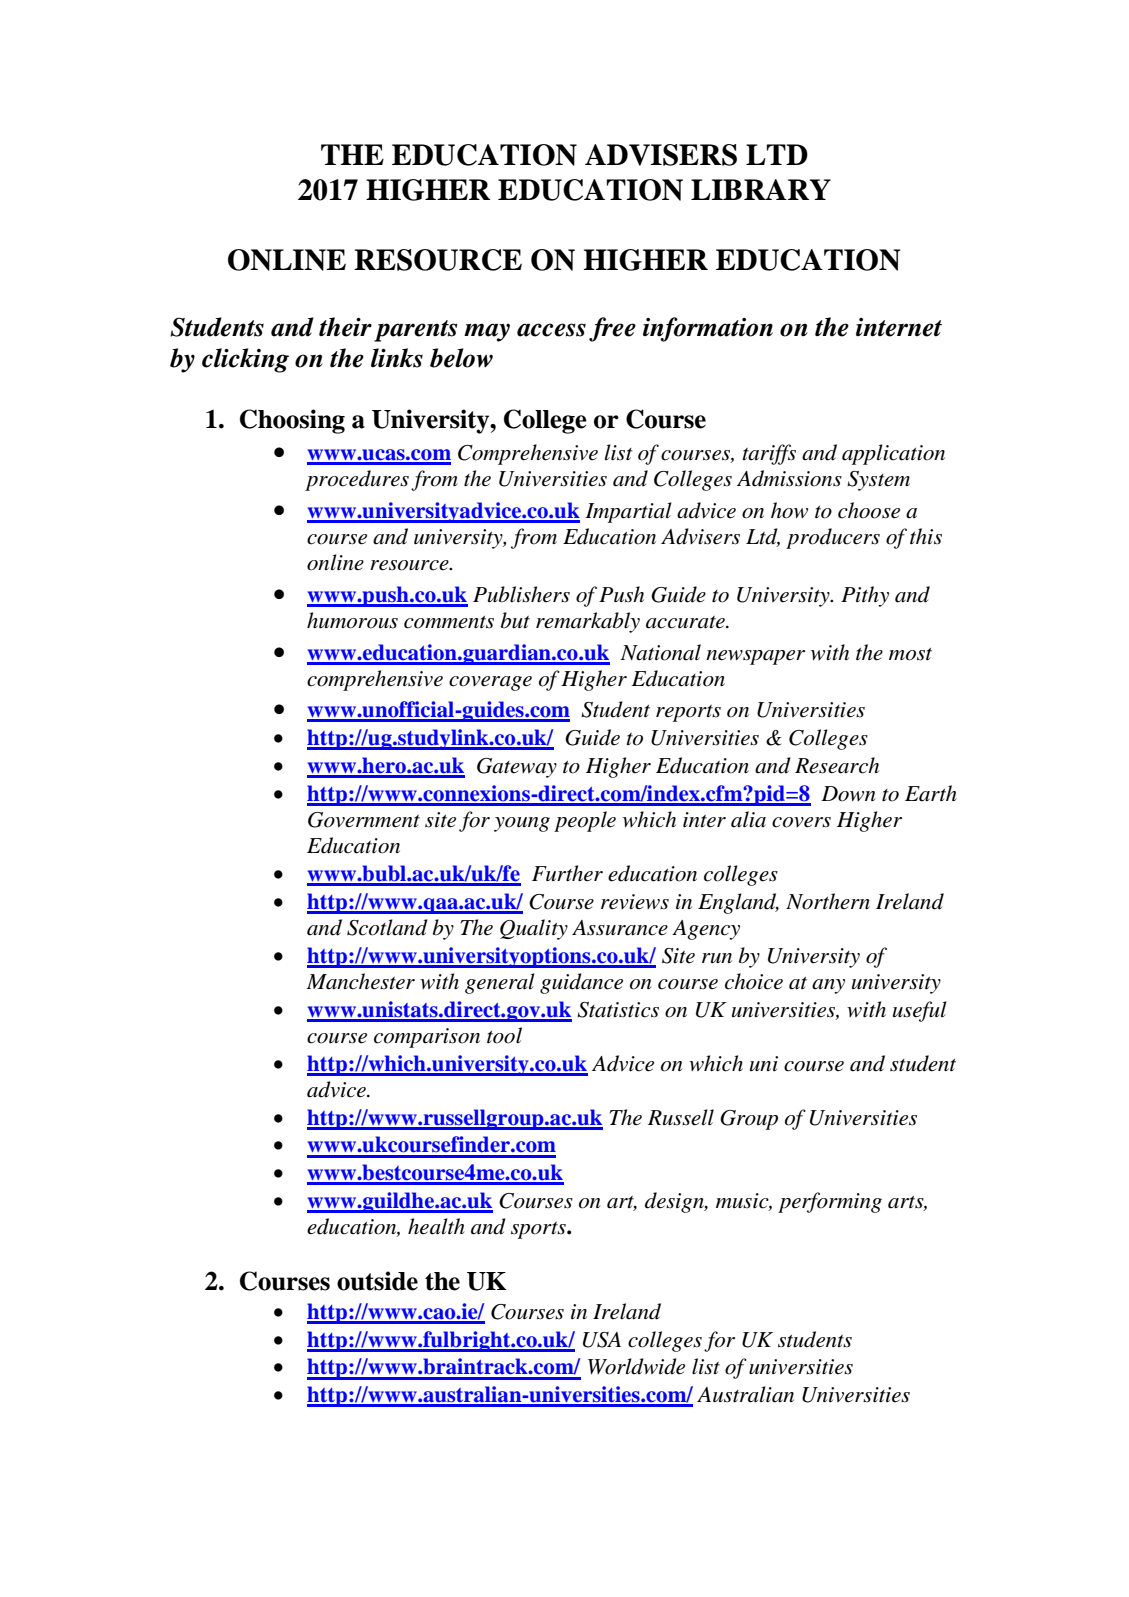 The height and width of the screenshot is (1597, 1129). Describe the element at coordinates (377, 1281) in the screenshot. I see `outside` at that location.
